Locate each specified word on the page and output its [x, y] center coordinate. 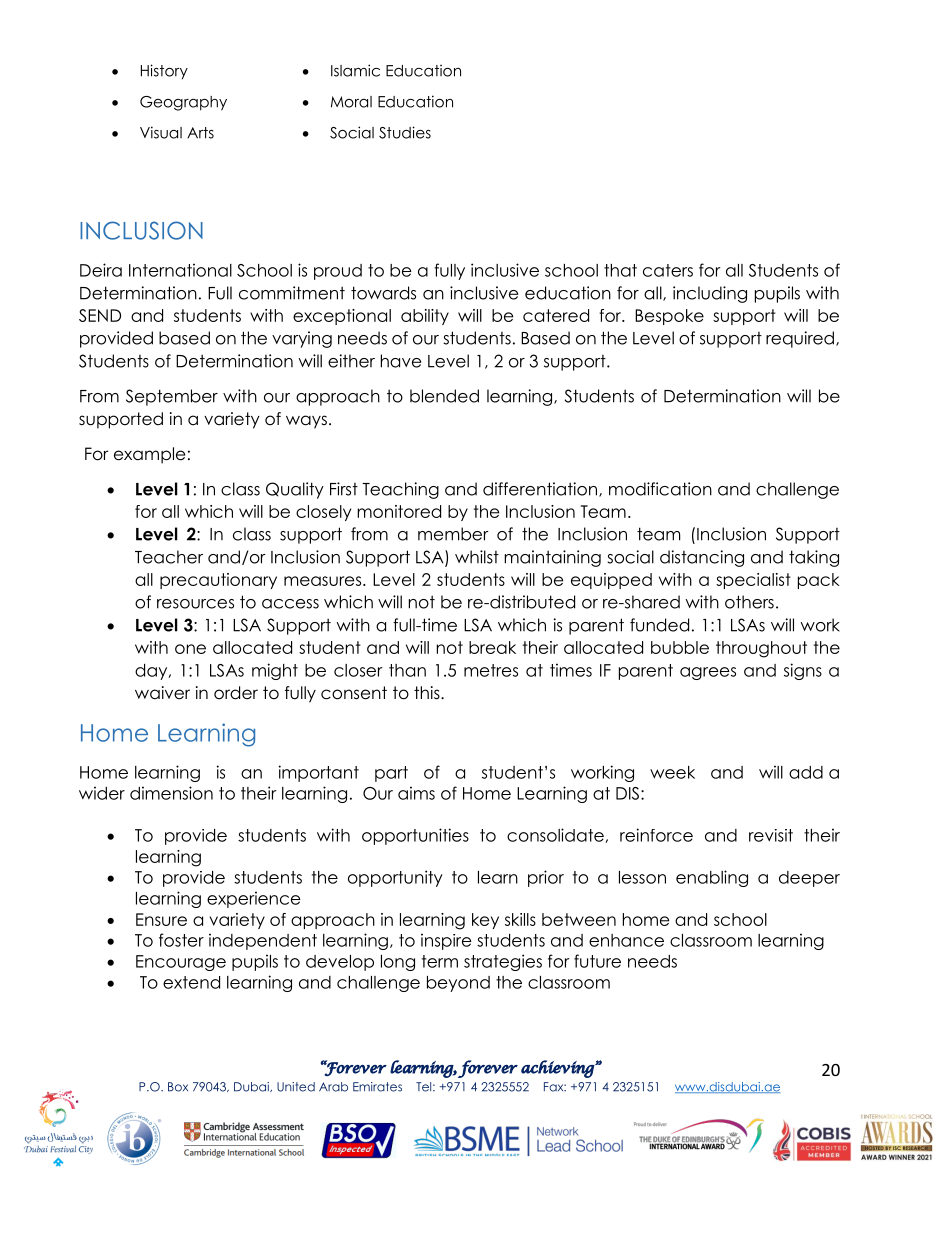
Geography [183, 103]
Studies [405, 132]
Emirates [377, 1087]
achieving [558, 1069]
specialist [753, 581]
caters [668, 270]
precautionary [218, 581]
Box [178, 1087]
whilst [477, 557]
